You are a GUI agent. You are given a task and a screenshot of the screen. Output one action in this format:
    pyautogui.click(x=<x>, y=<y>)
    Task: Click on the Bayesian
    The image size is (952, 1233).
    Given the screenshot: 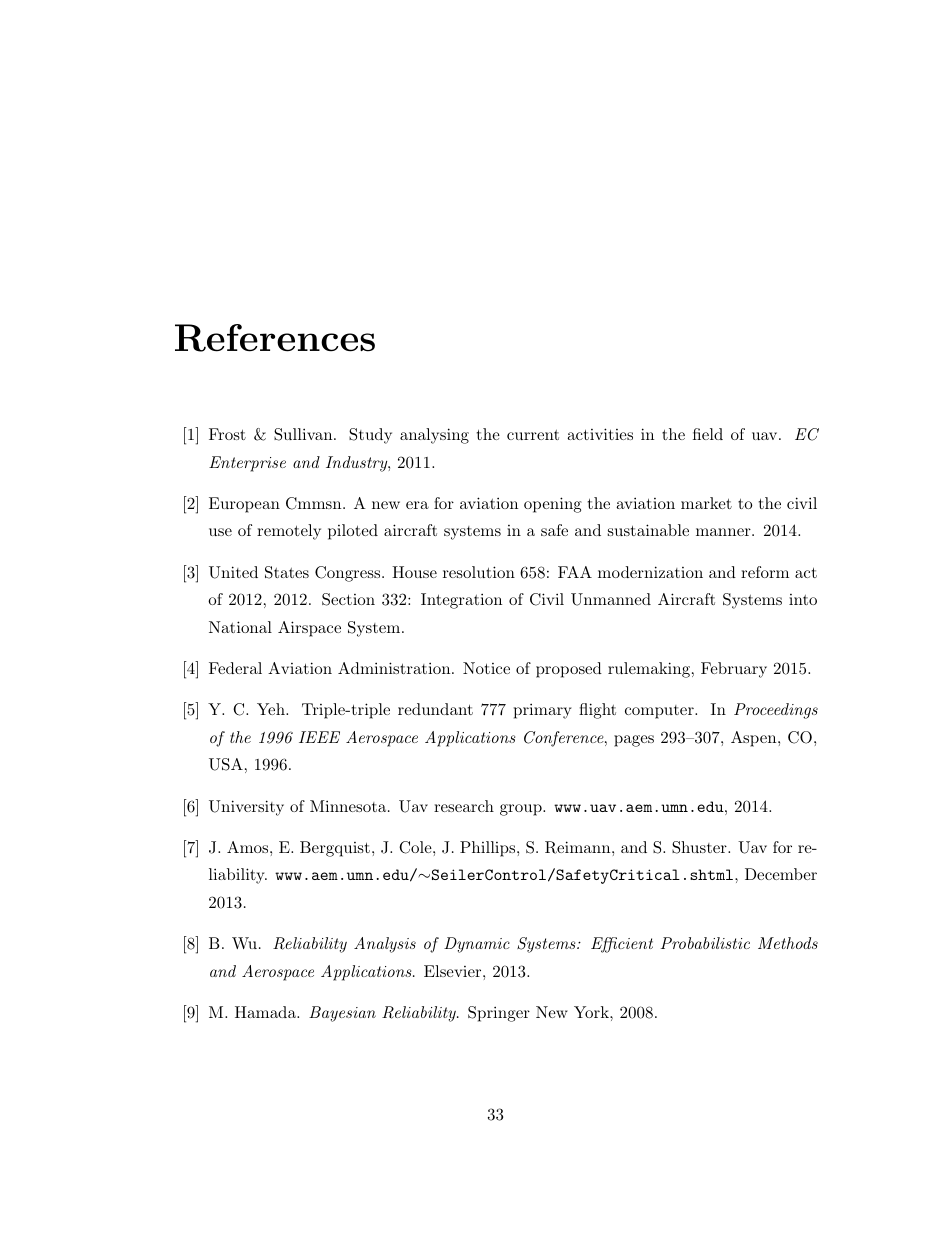 What is the action you would take?
    pyautogui.click(x=342, y=1014)
